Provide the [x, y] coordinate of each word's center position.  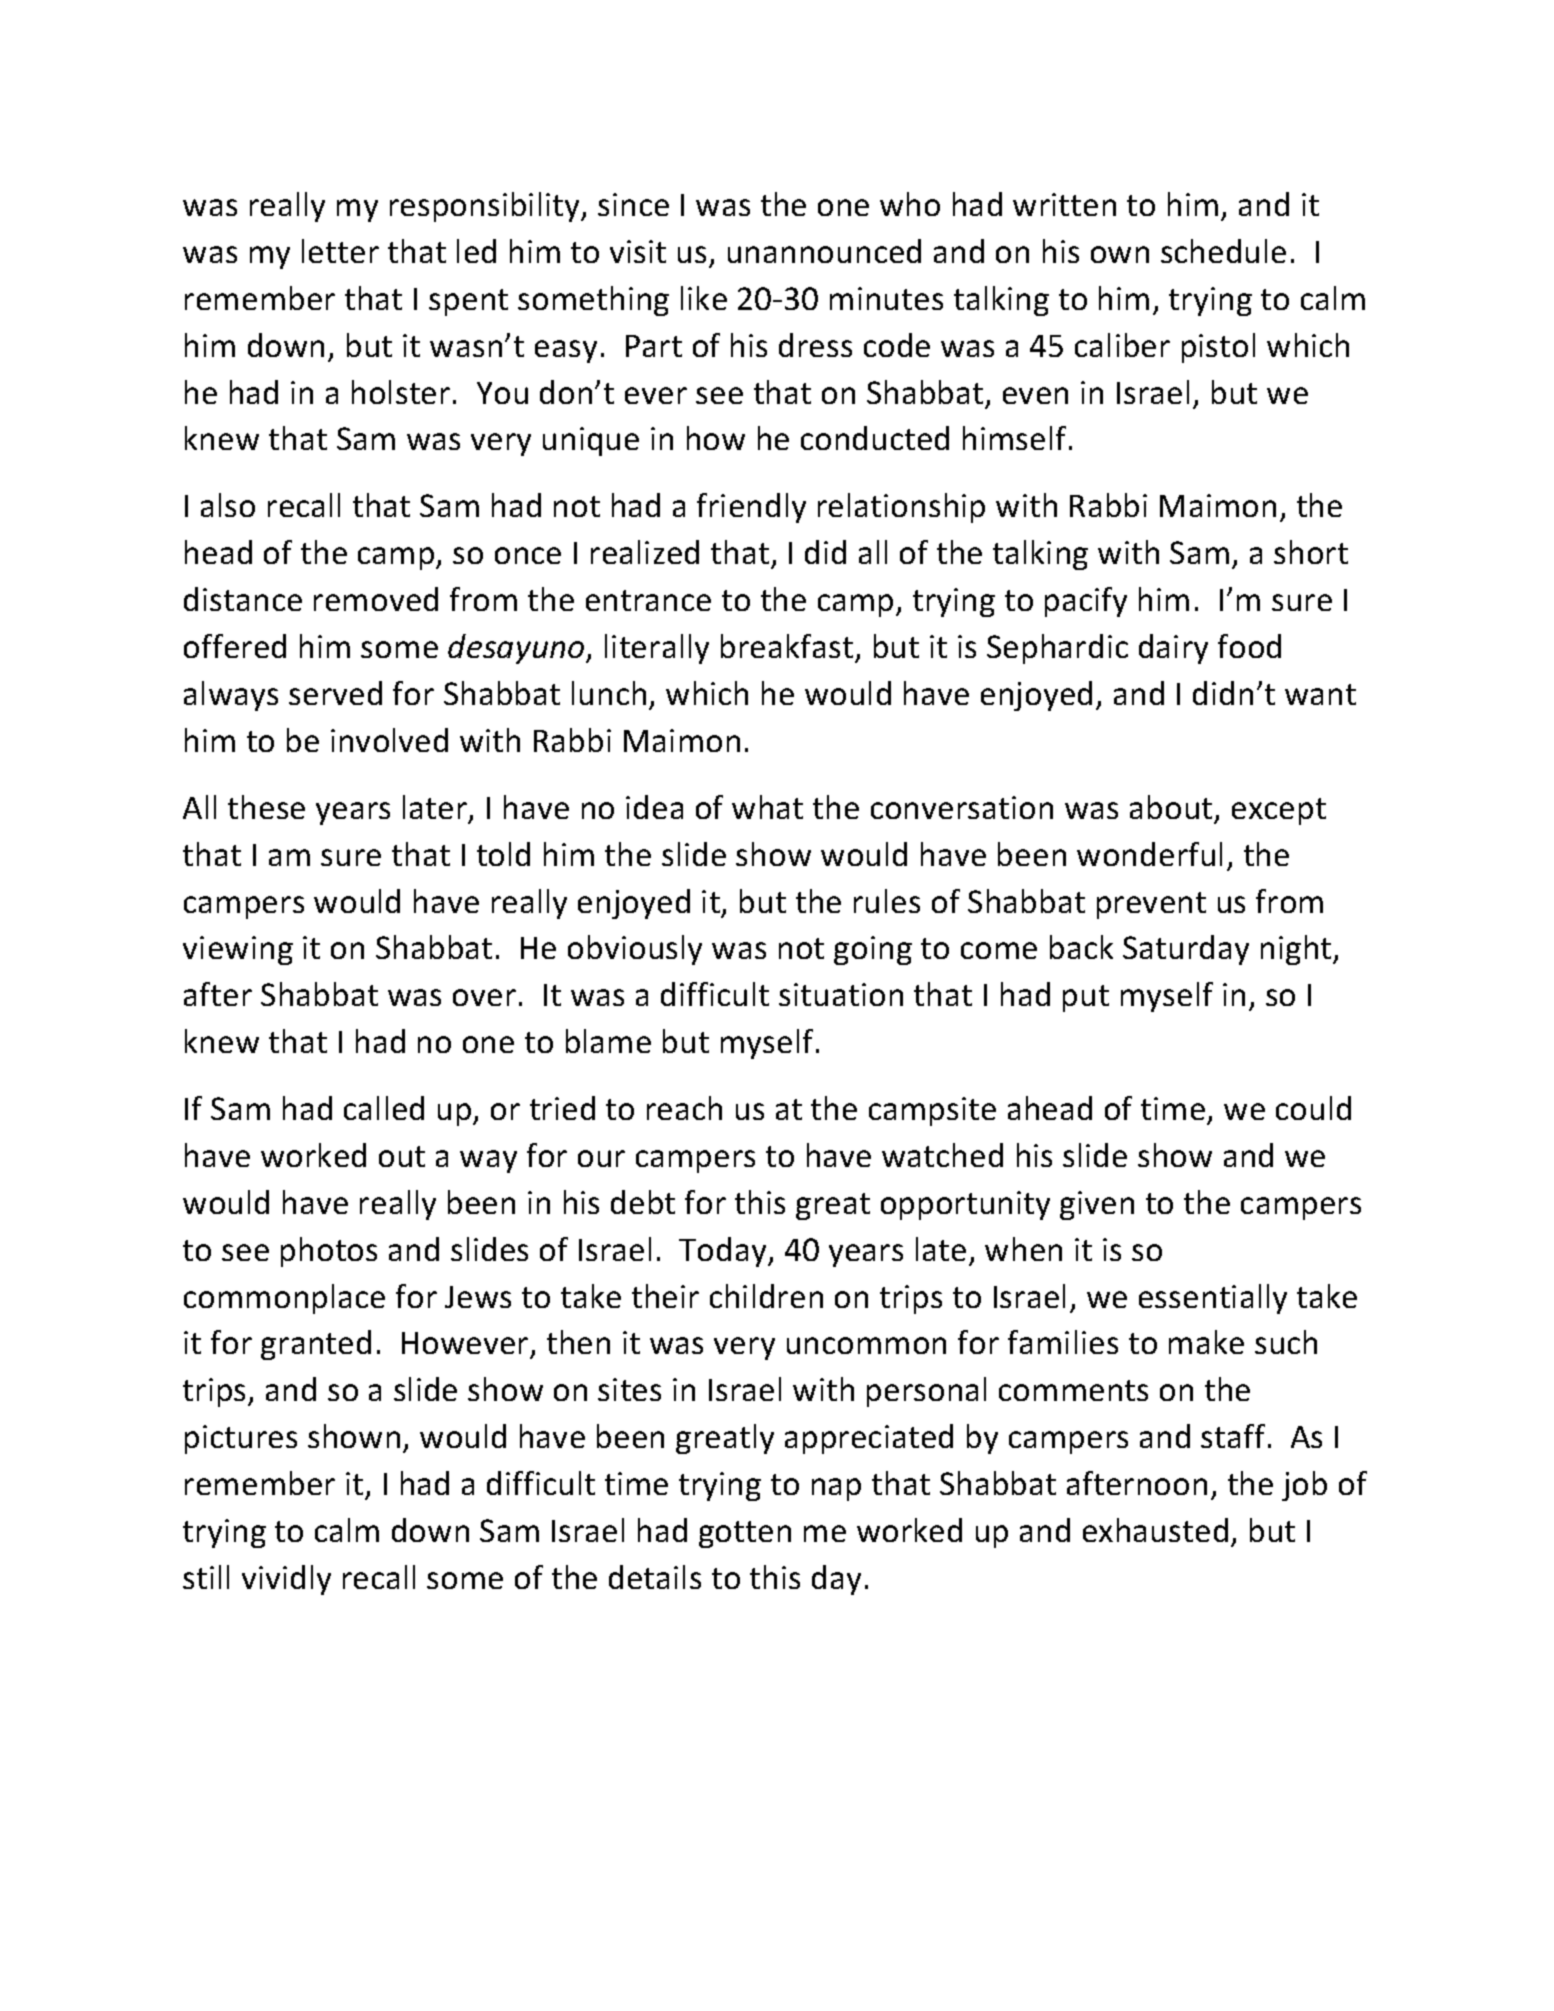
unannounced [824, 251]
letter [340, 251]
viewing [238, 950]
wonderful [1149, 854]
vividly [286, 1580]
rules [887, 901]
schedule [1223, 251]
